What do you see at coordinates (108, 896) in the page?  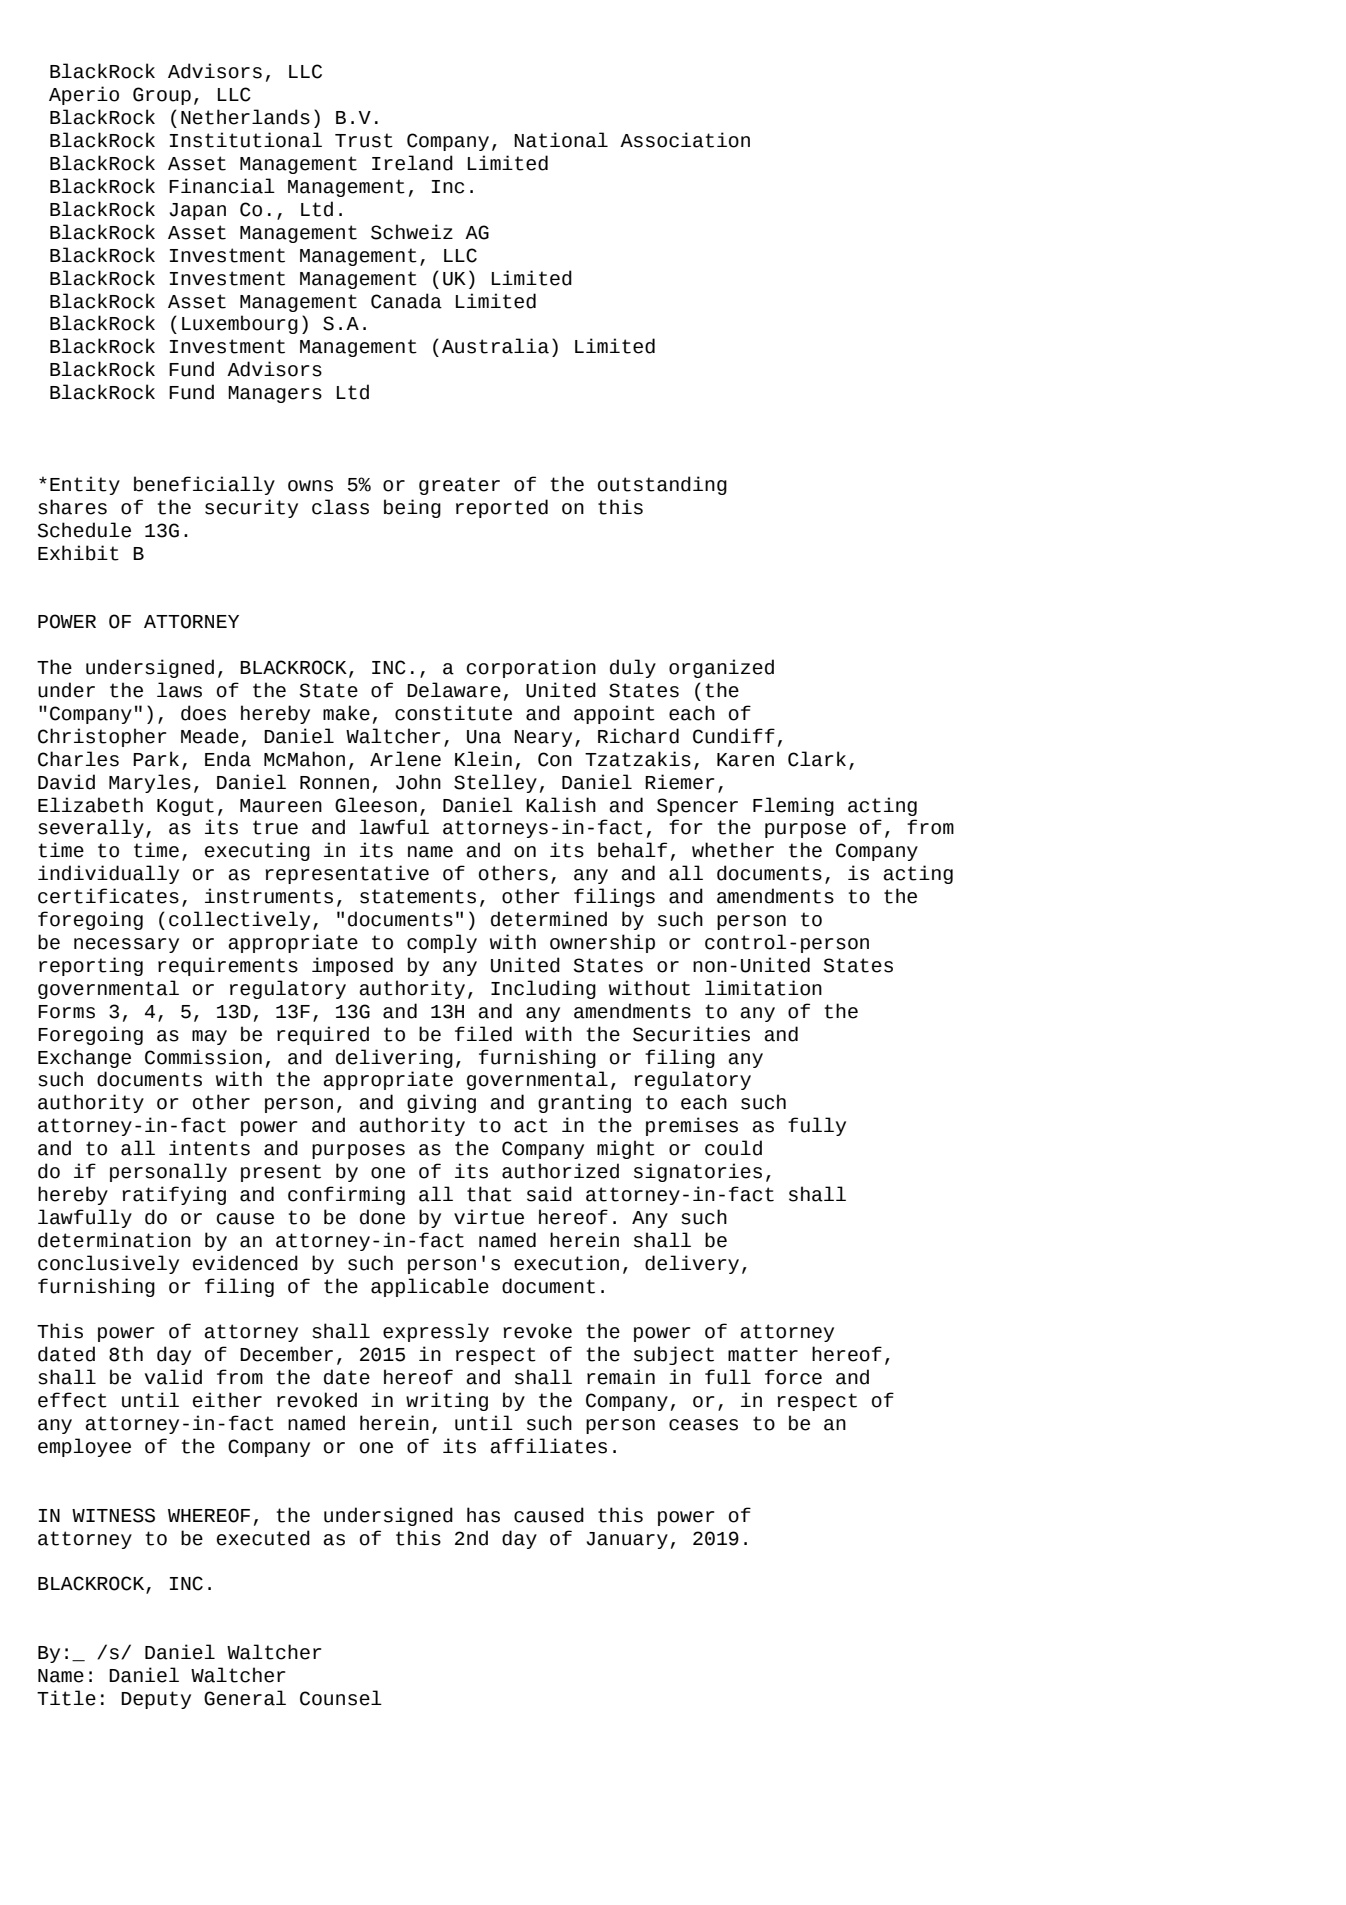 I see `certificates` at bounding box center [108, 896].
